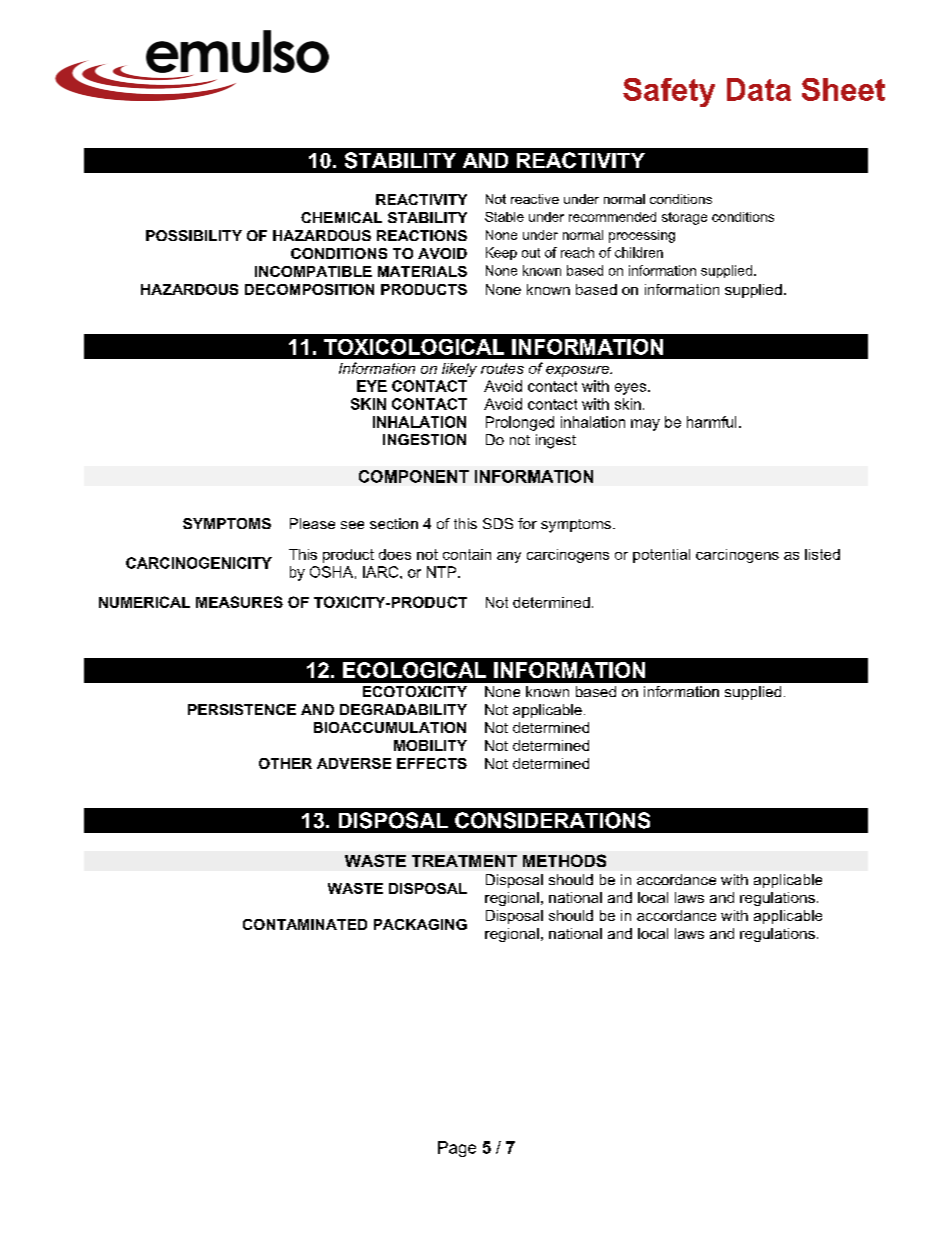 The image size is (952, 1233). What do you see at coordinates (312, 523) in the document?
I see `Please` at bounding box center [312, 523].
